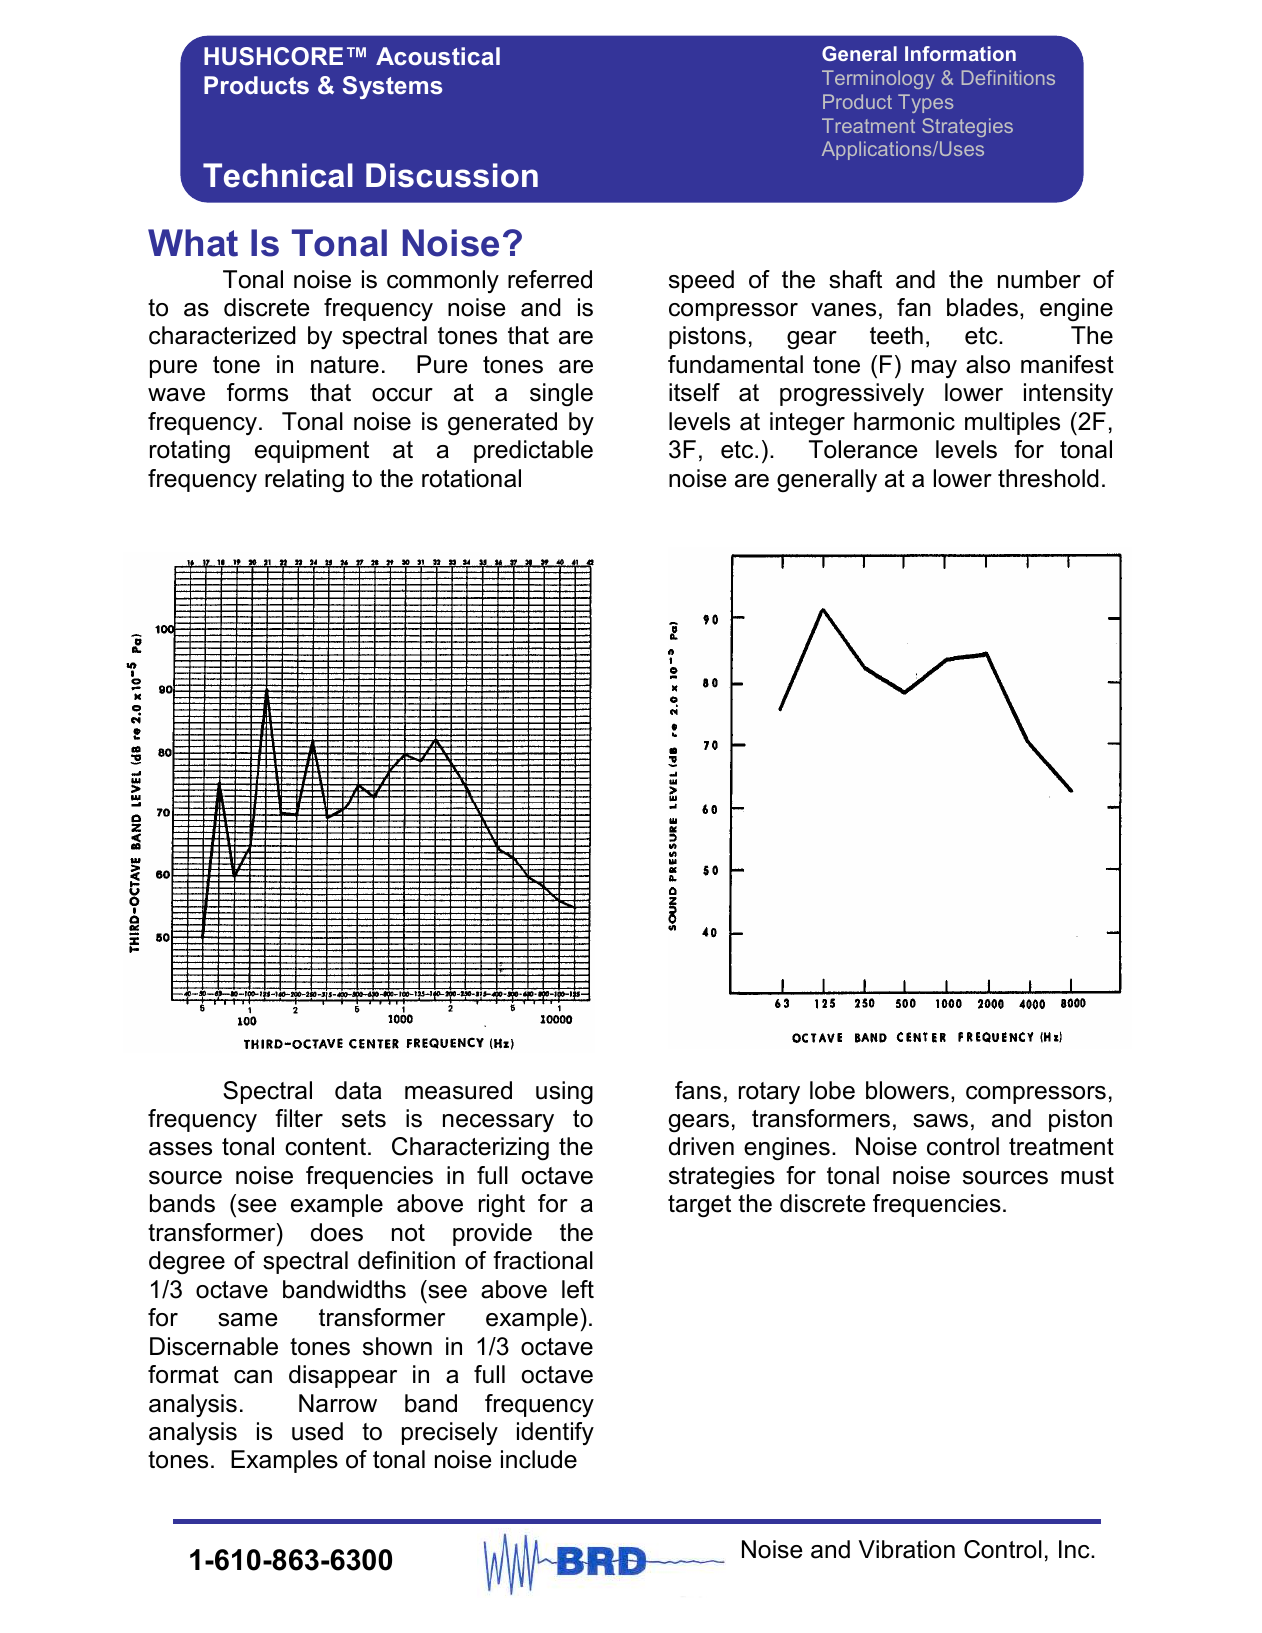  I want to click on Technical, so click(278, 175).
